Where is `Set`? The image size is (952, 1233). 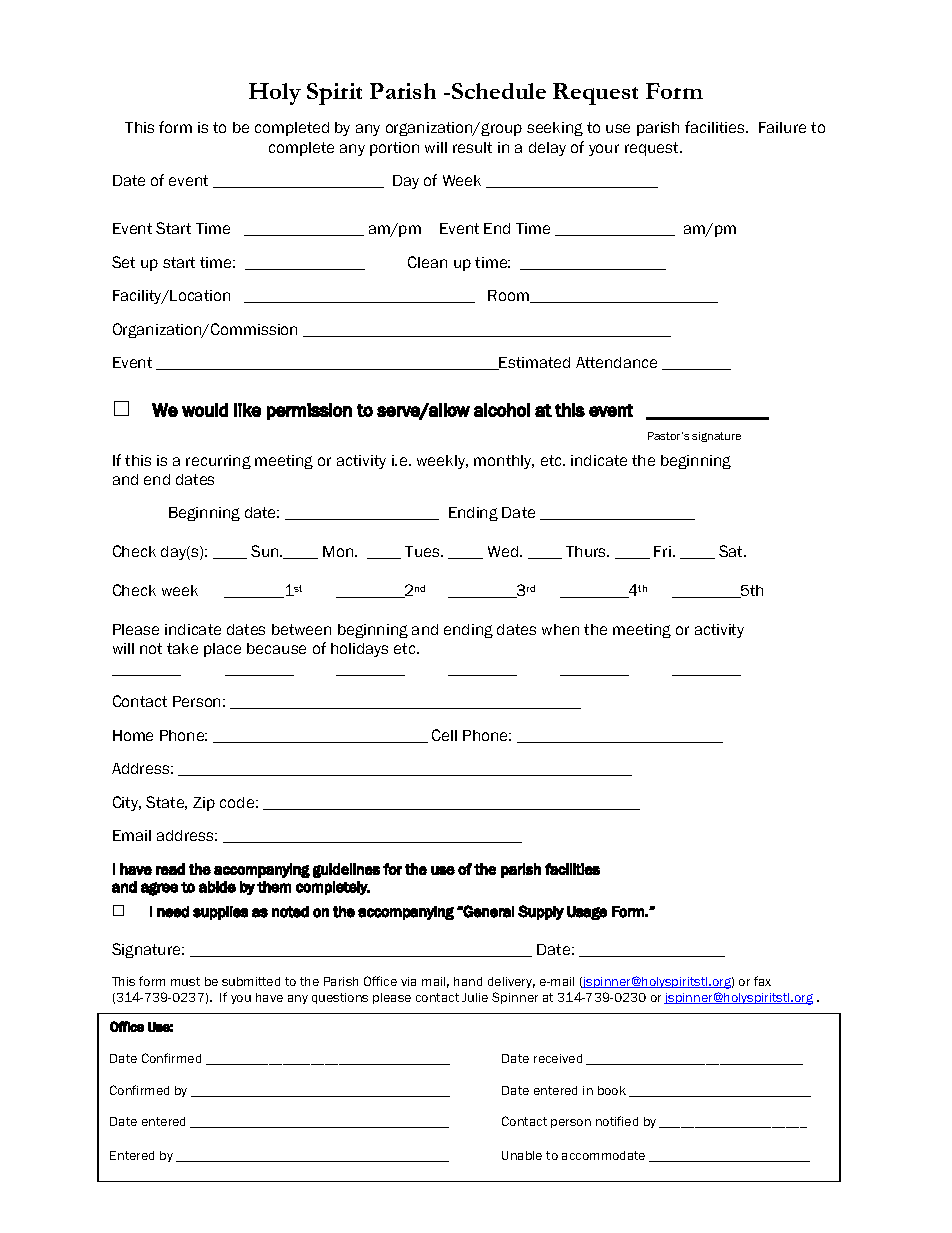
Set is located at coordinates (123, 262).
